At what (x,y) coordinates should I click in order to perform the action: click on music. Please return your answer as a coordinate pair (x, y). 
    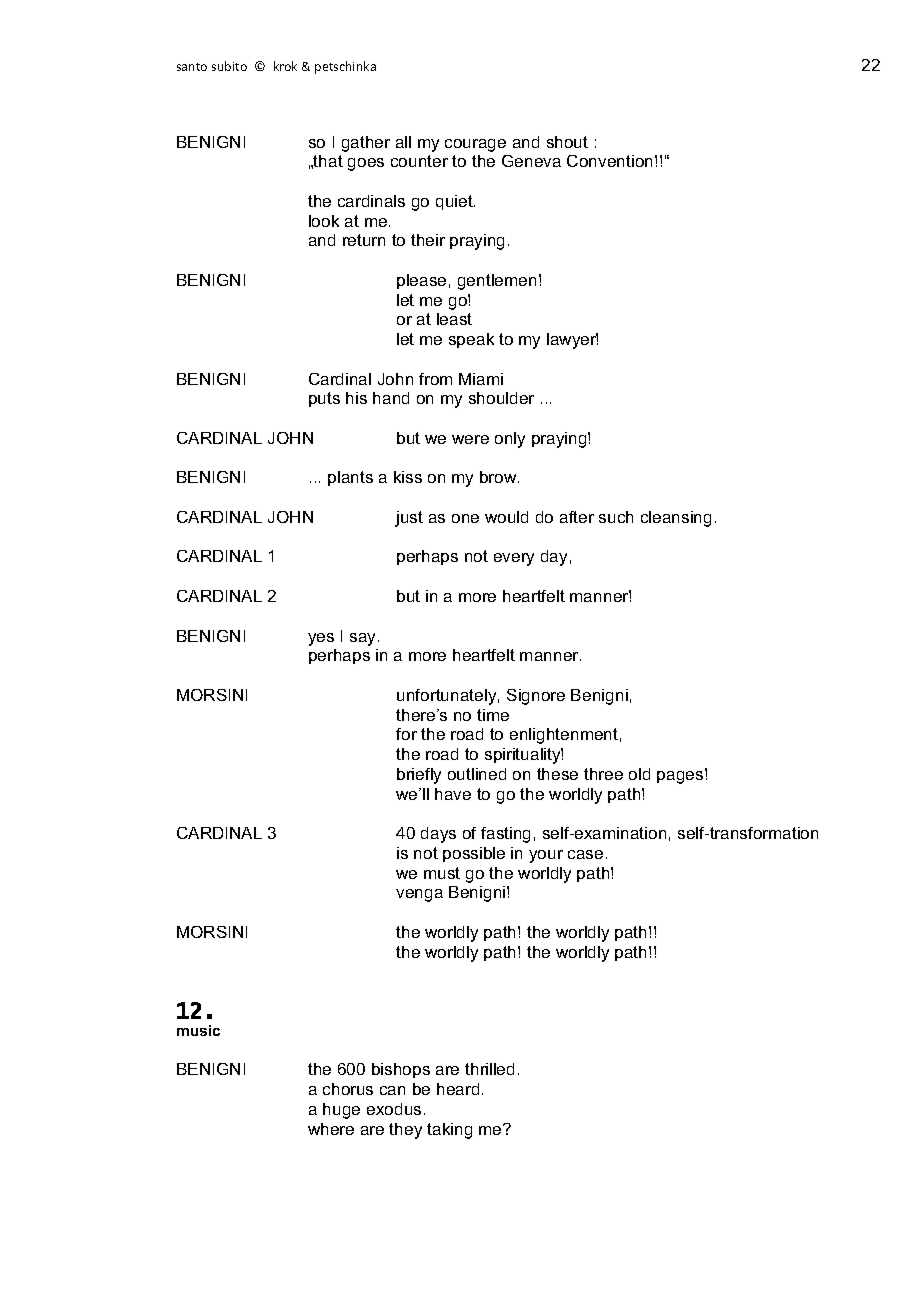
    Looking at the image, I should click on (198, 1030).
